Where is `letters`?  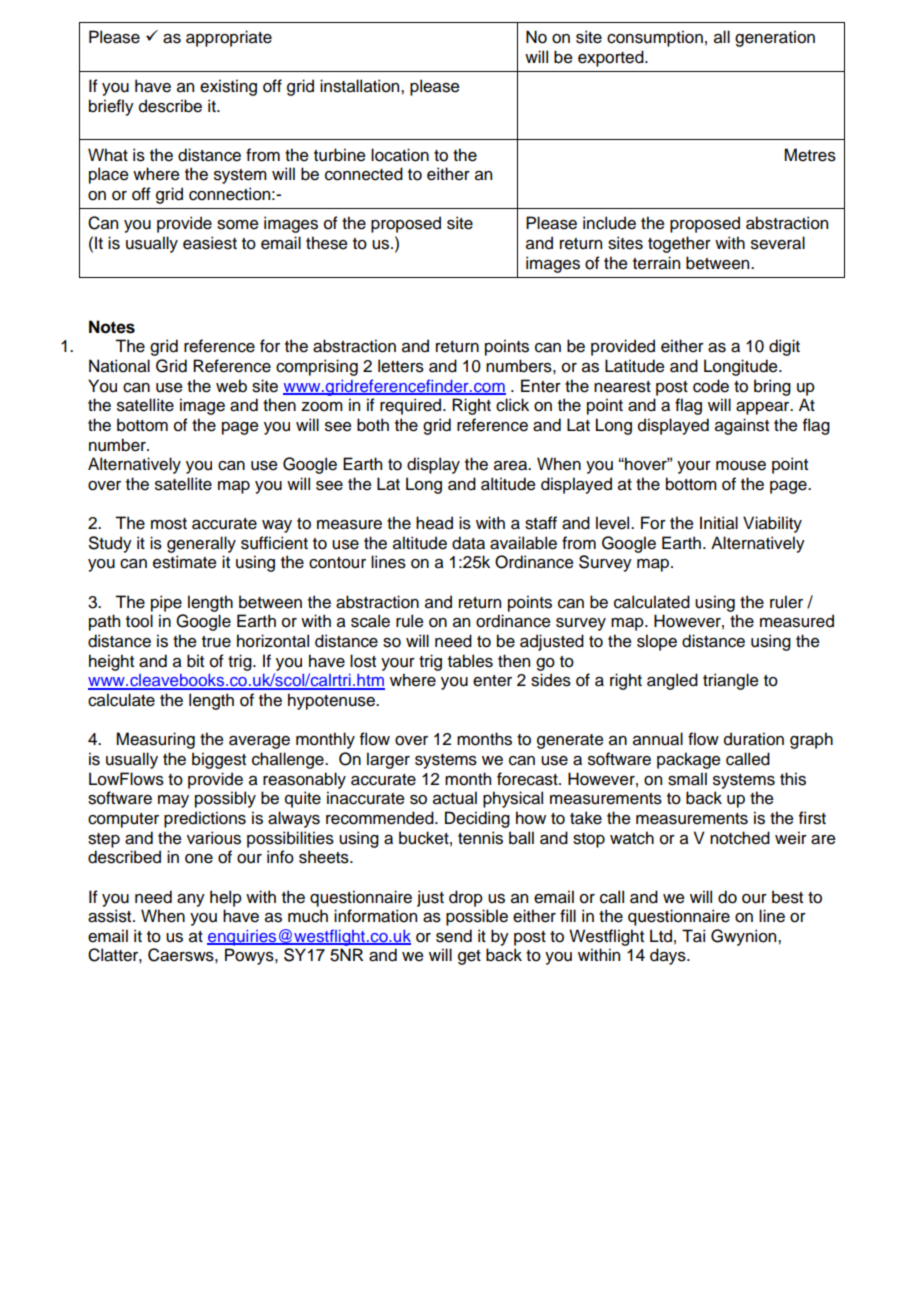
letters is located at coordinates (401, 366).
